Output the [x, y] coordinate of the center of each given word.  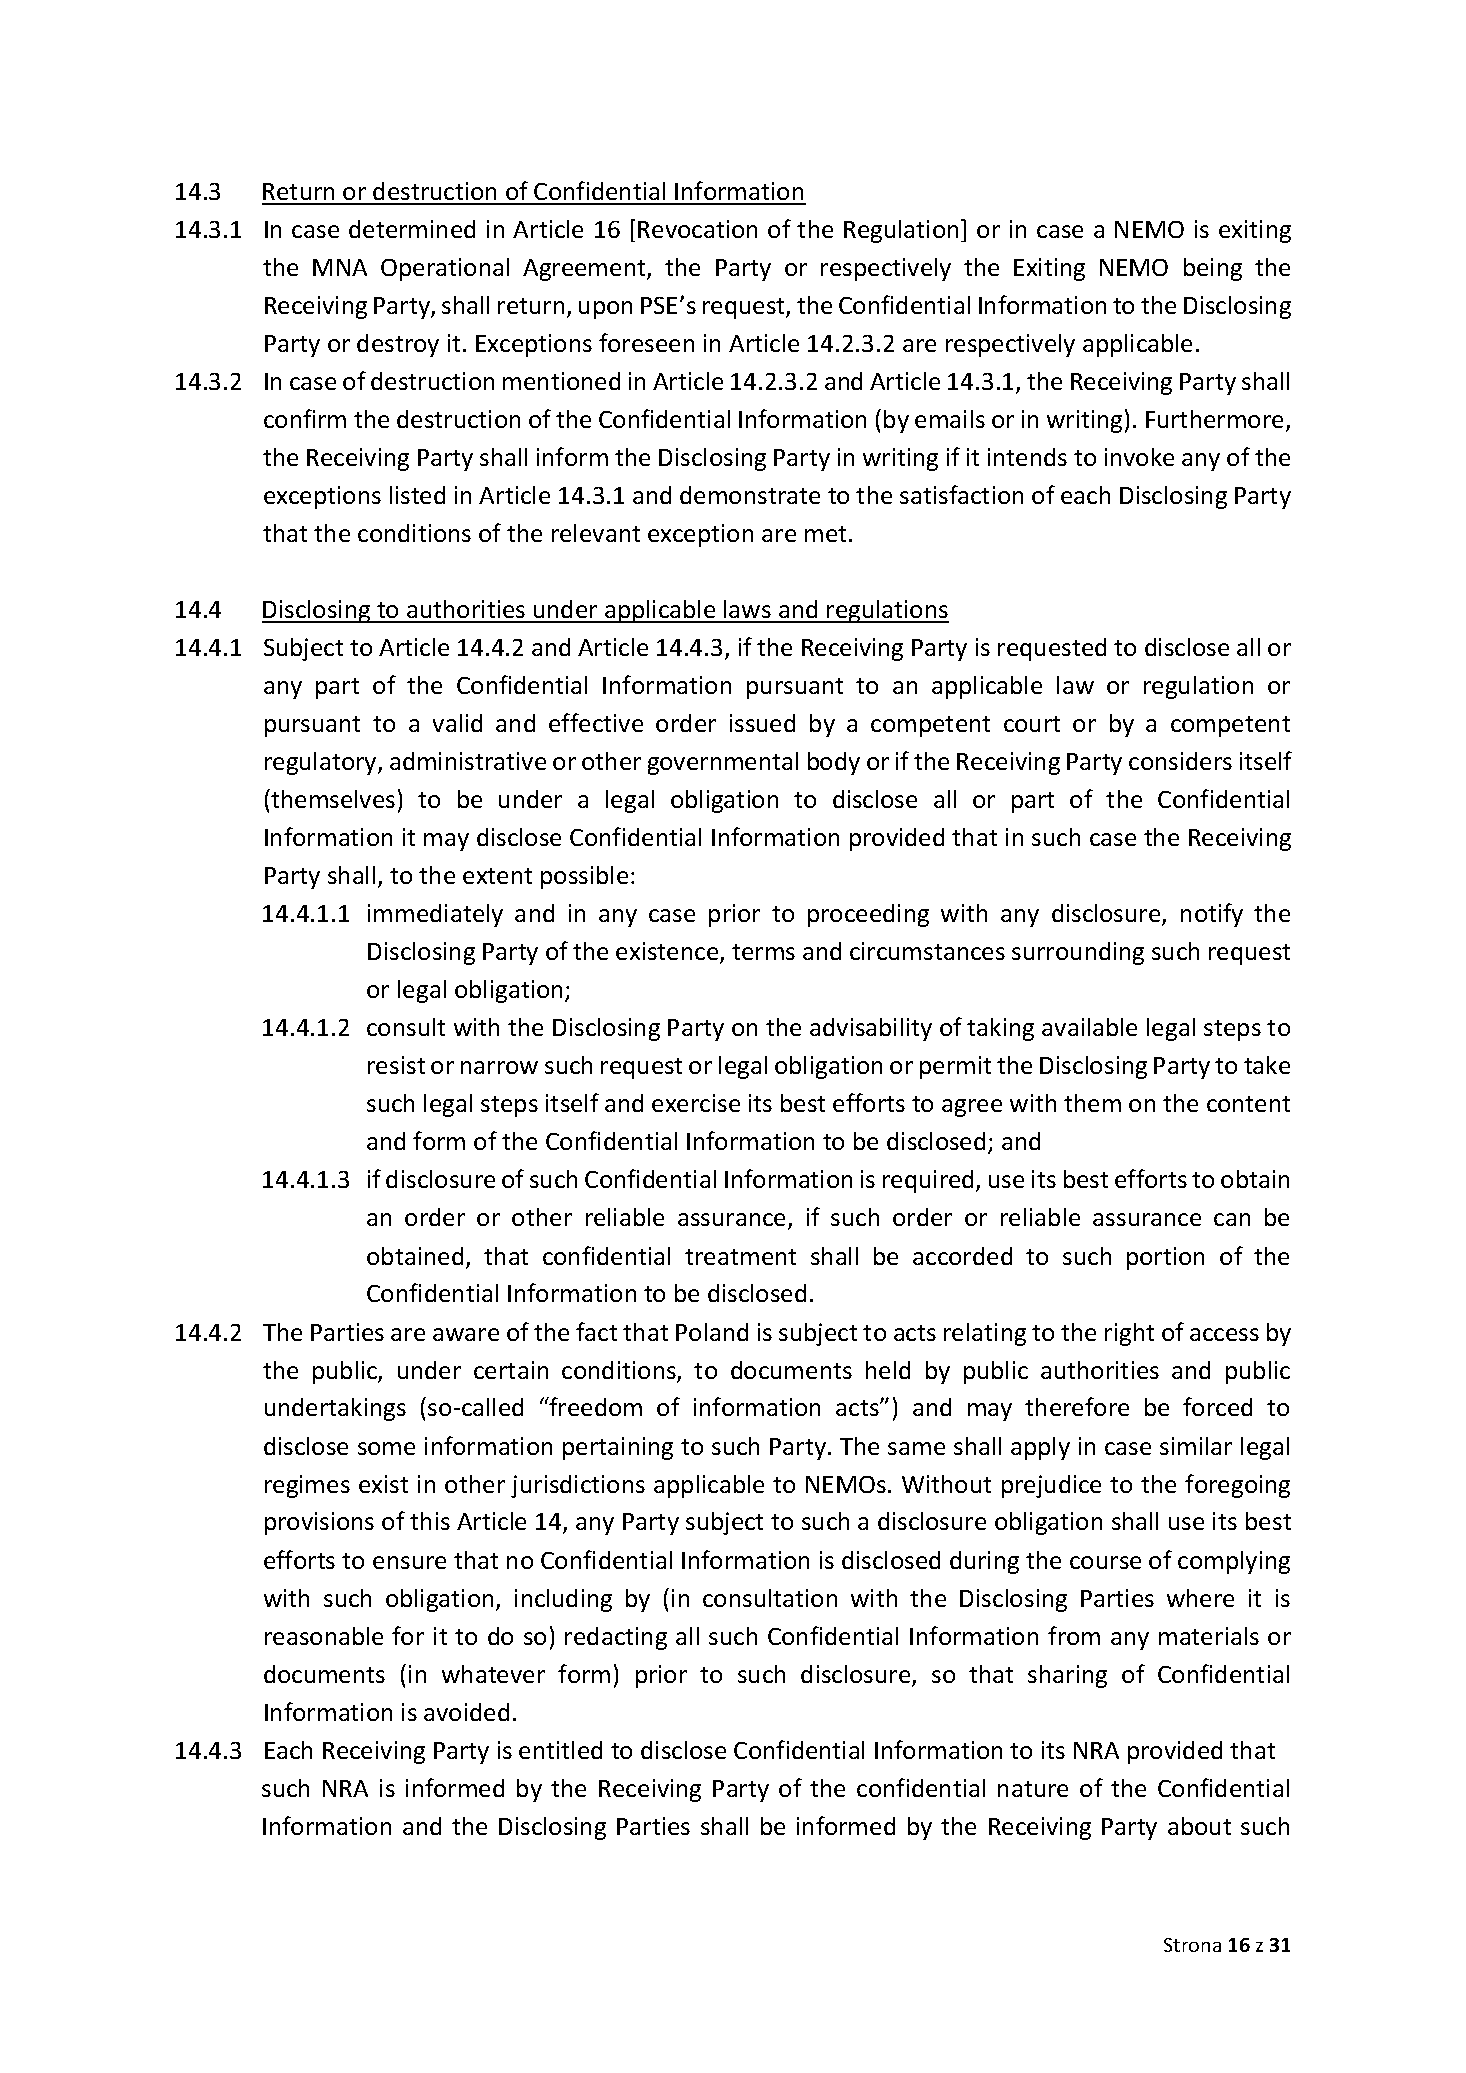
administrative [468, 761]
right [1129, 1334]
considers [1180, 761]
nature [1033, 1789]
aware [466, 1334]
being [1213, 269]
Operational [445, 269]
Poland [712, 1332]
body [834, 763]
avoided [466, 1712]
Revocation [697, 229]
